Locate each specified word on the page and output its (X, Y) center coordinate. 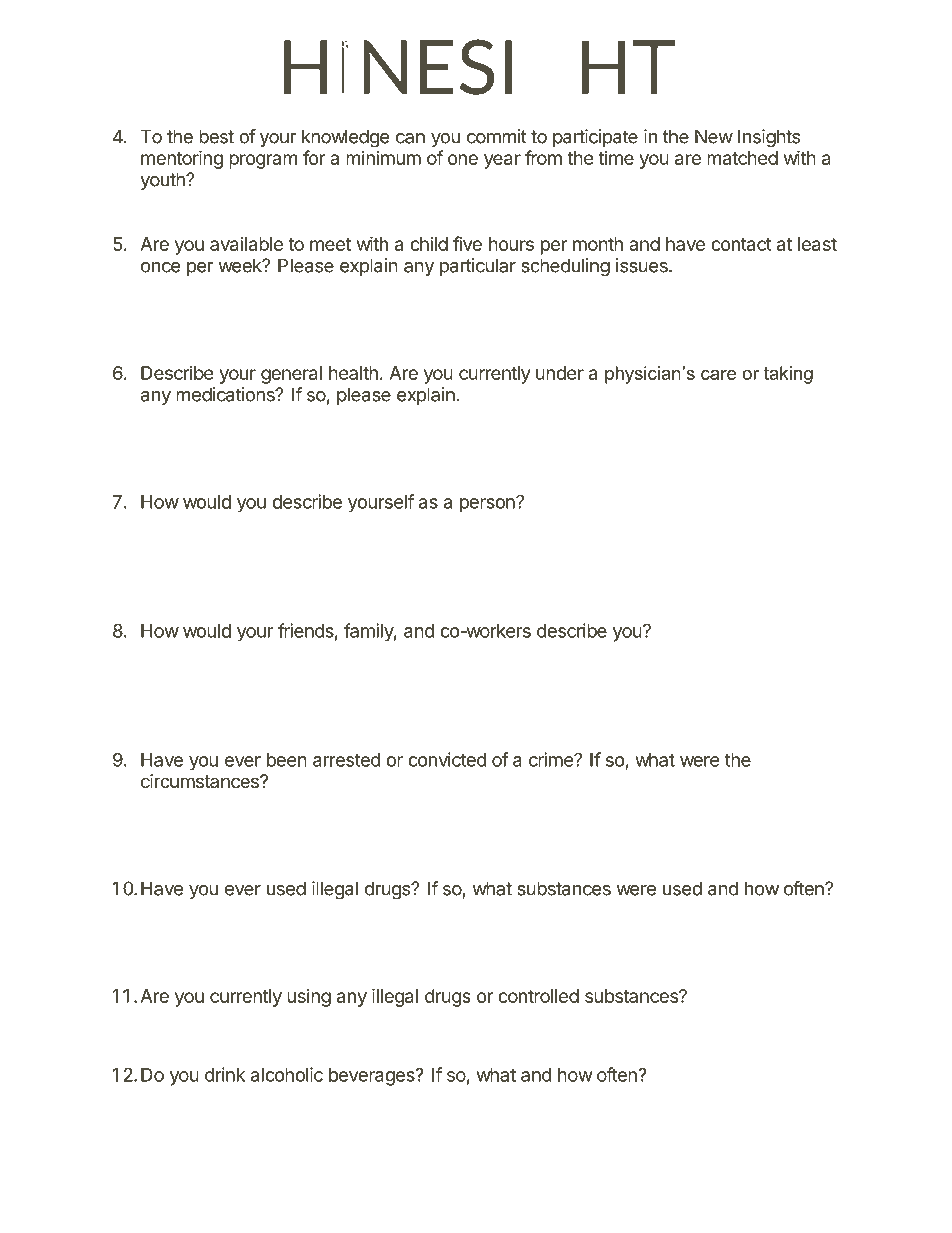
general (291, 375)
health (353, 373)
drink (225, 1074)
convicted (447, 759)
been (287, 760)
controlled (538, 996)
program (263, 161)
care (718, 375)
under (560, 373)
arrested (347, 760)
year (502, 161)
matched (742, 158)
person (488, 505)
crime (552, 759)
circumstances (201, 781)
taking (788, 375)
